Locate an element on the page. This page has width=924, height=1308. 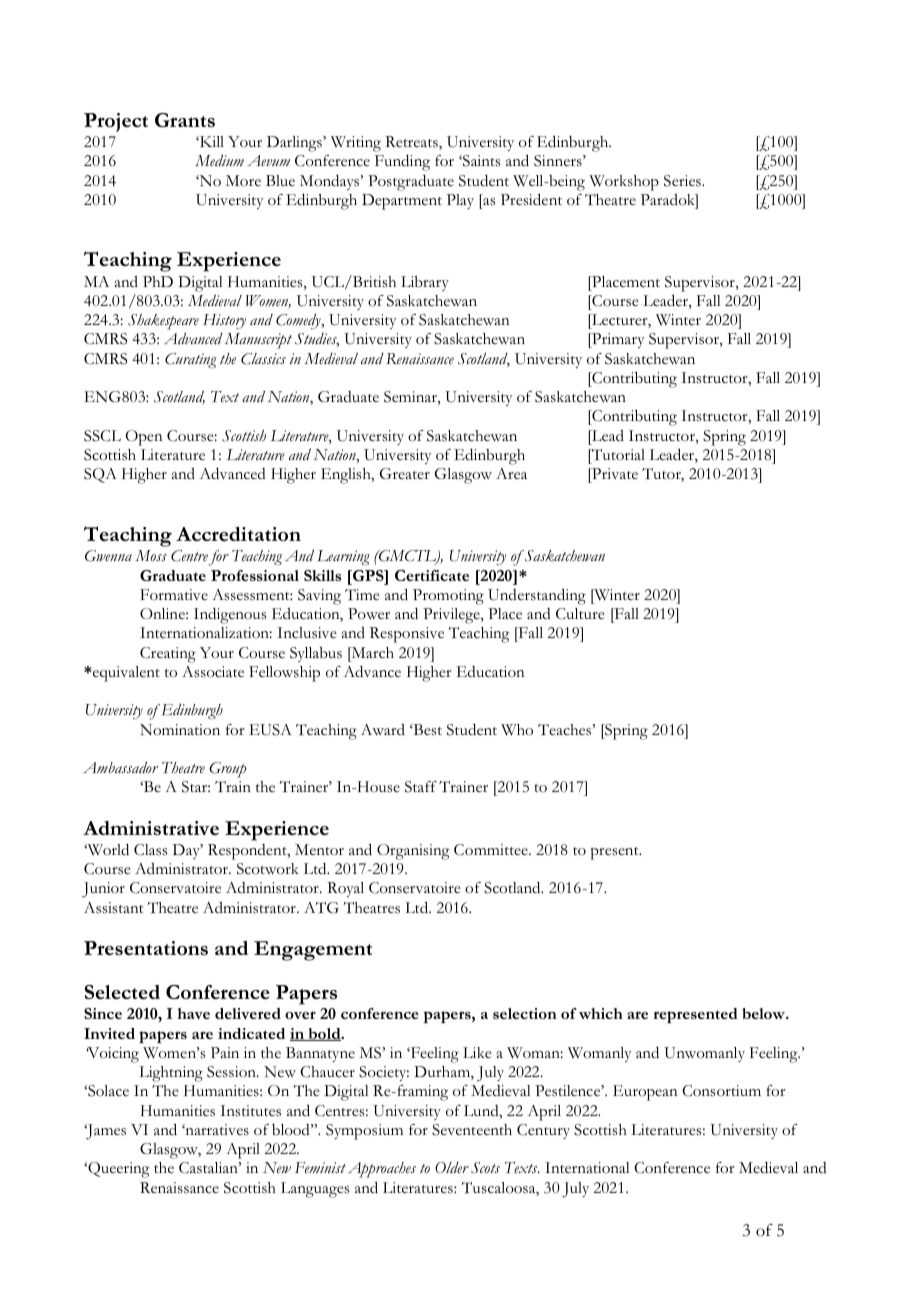
European is located at coordinates (645, 1093).
